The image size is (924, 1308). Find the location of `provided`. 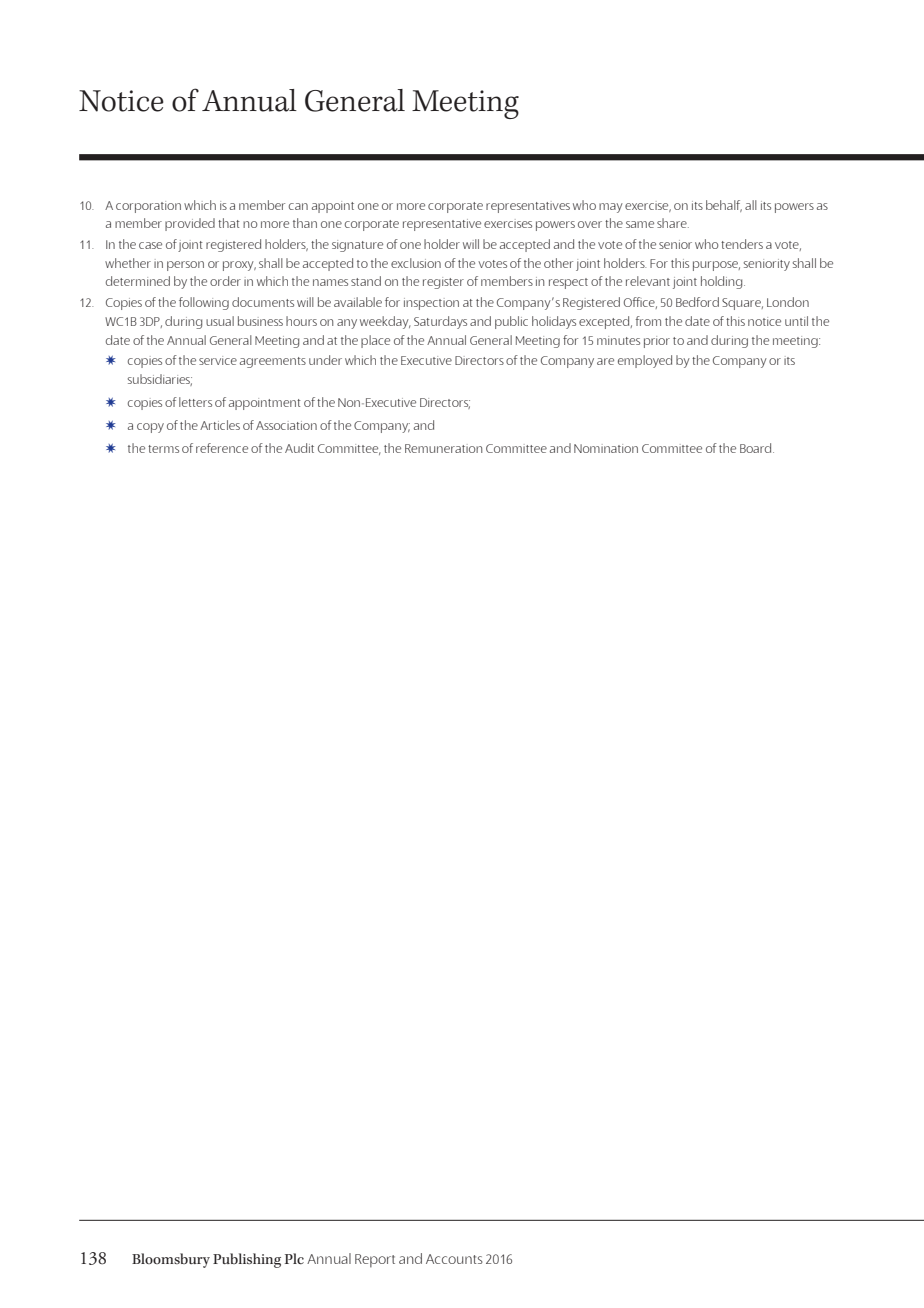

provided is located at coordinates (190, 224).
